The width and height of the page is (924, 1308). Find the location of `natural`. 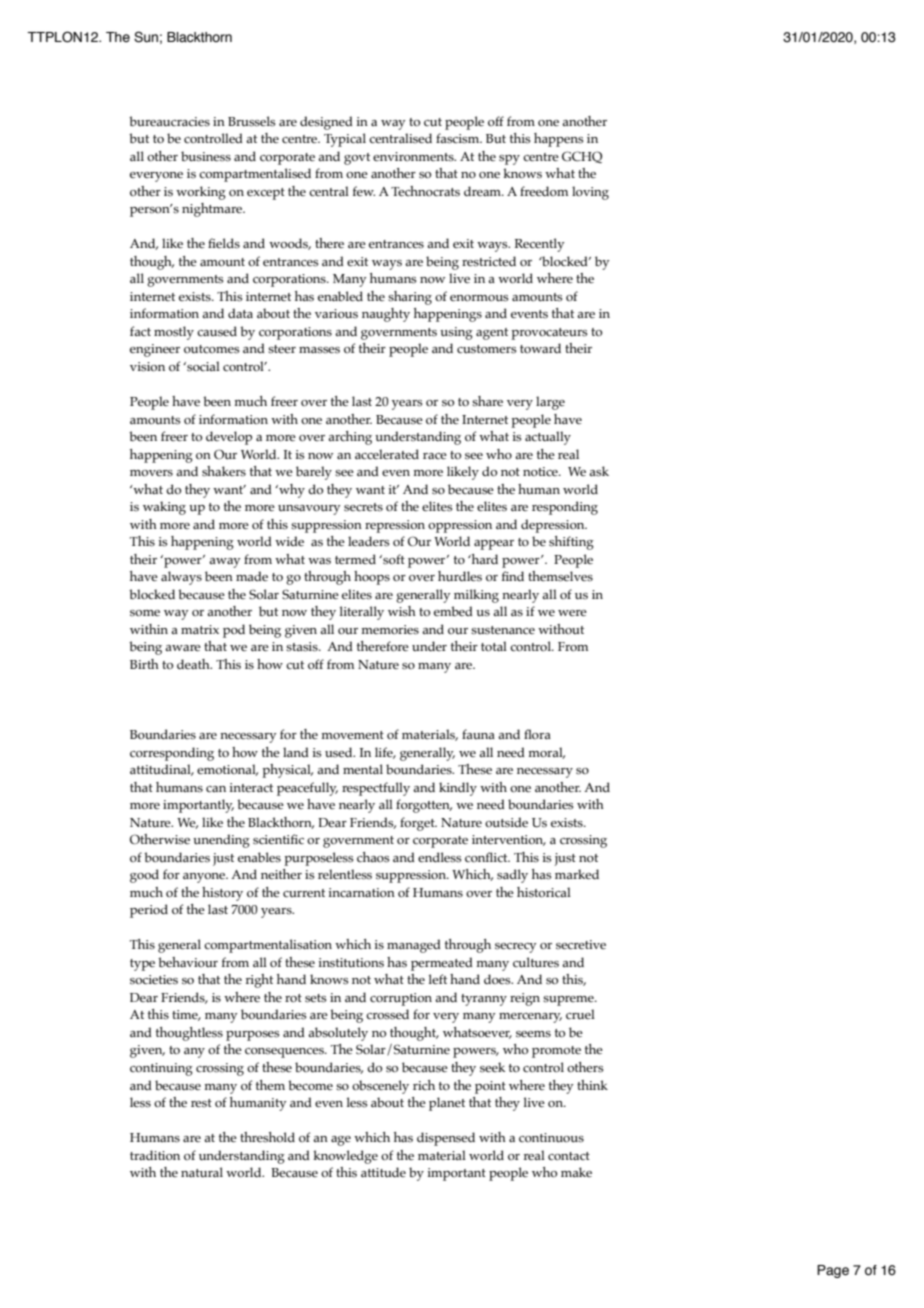

natural is located at coordinates (202, 1172).
